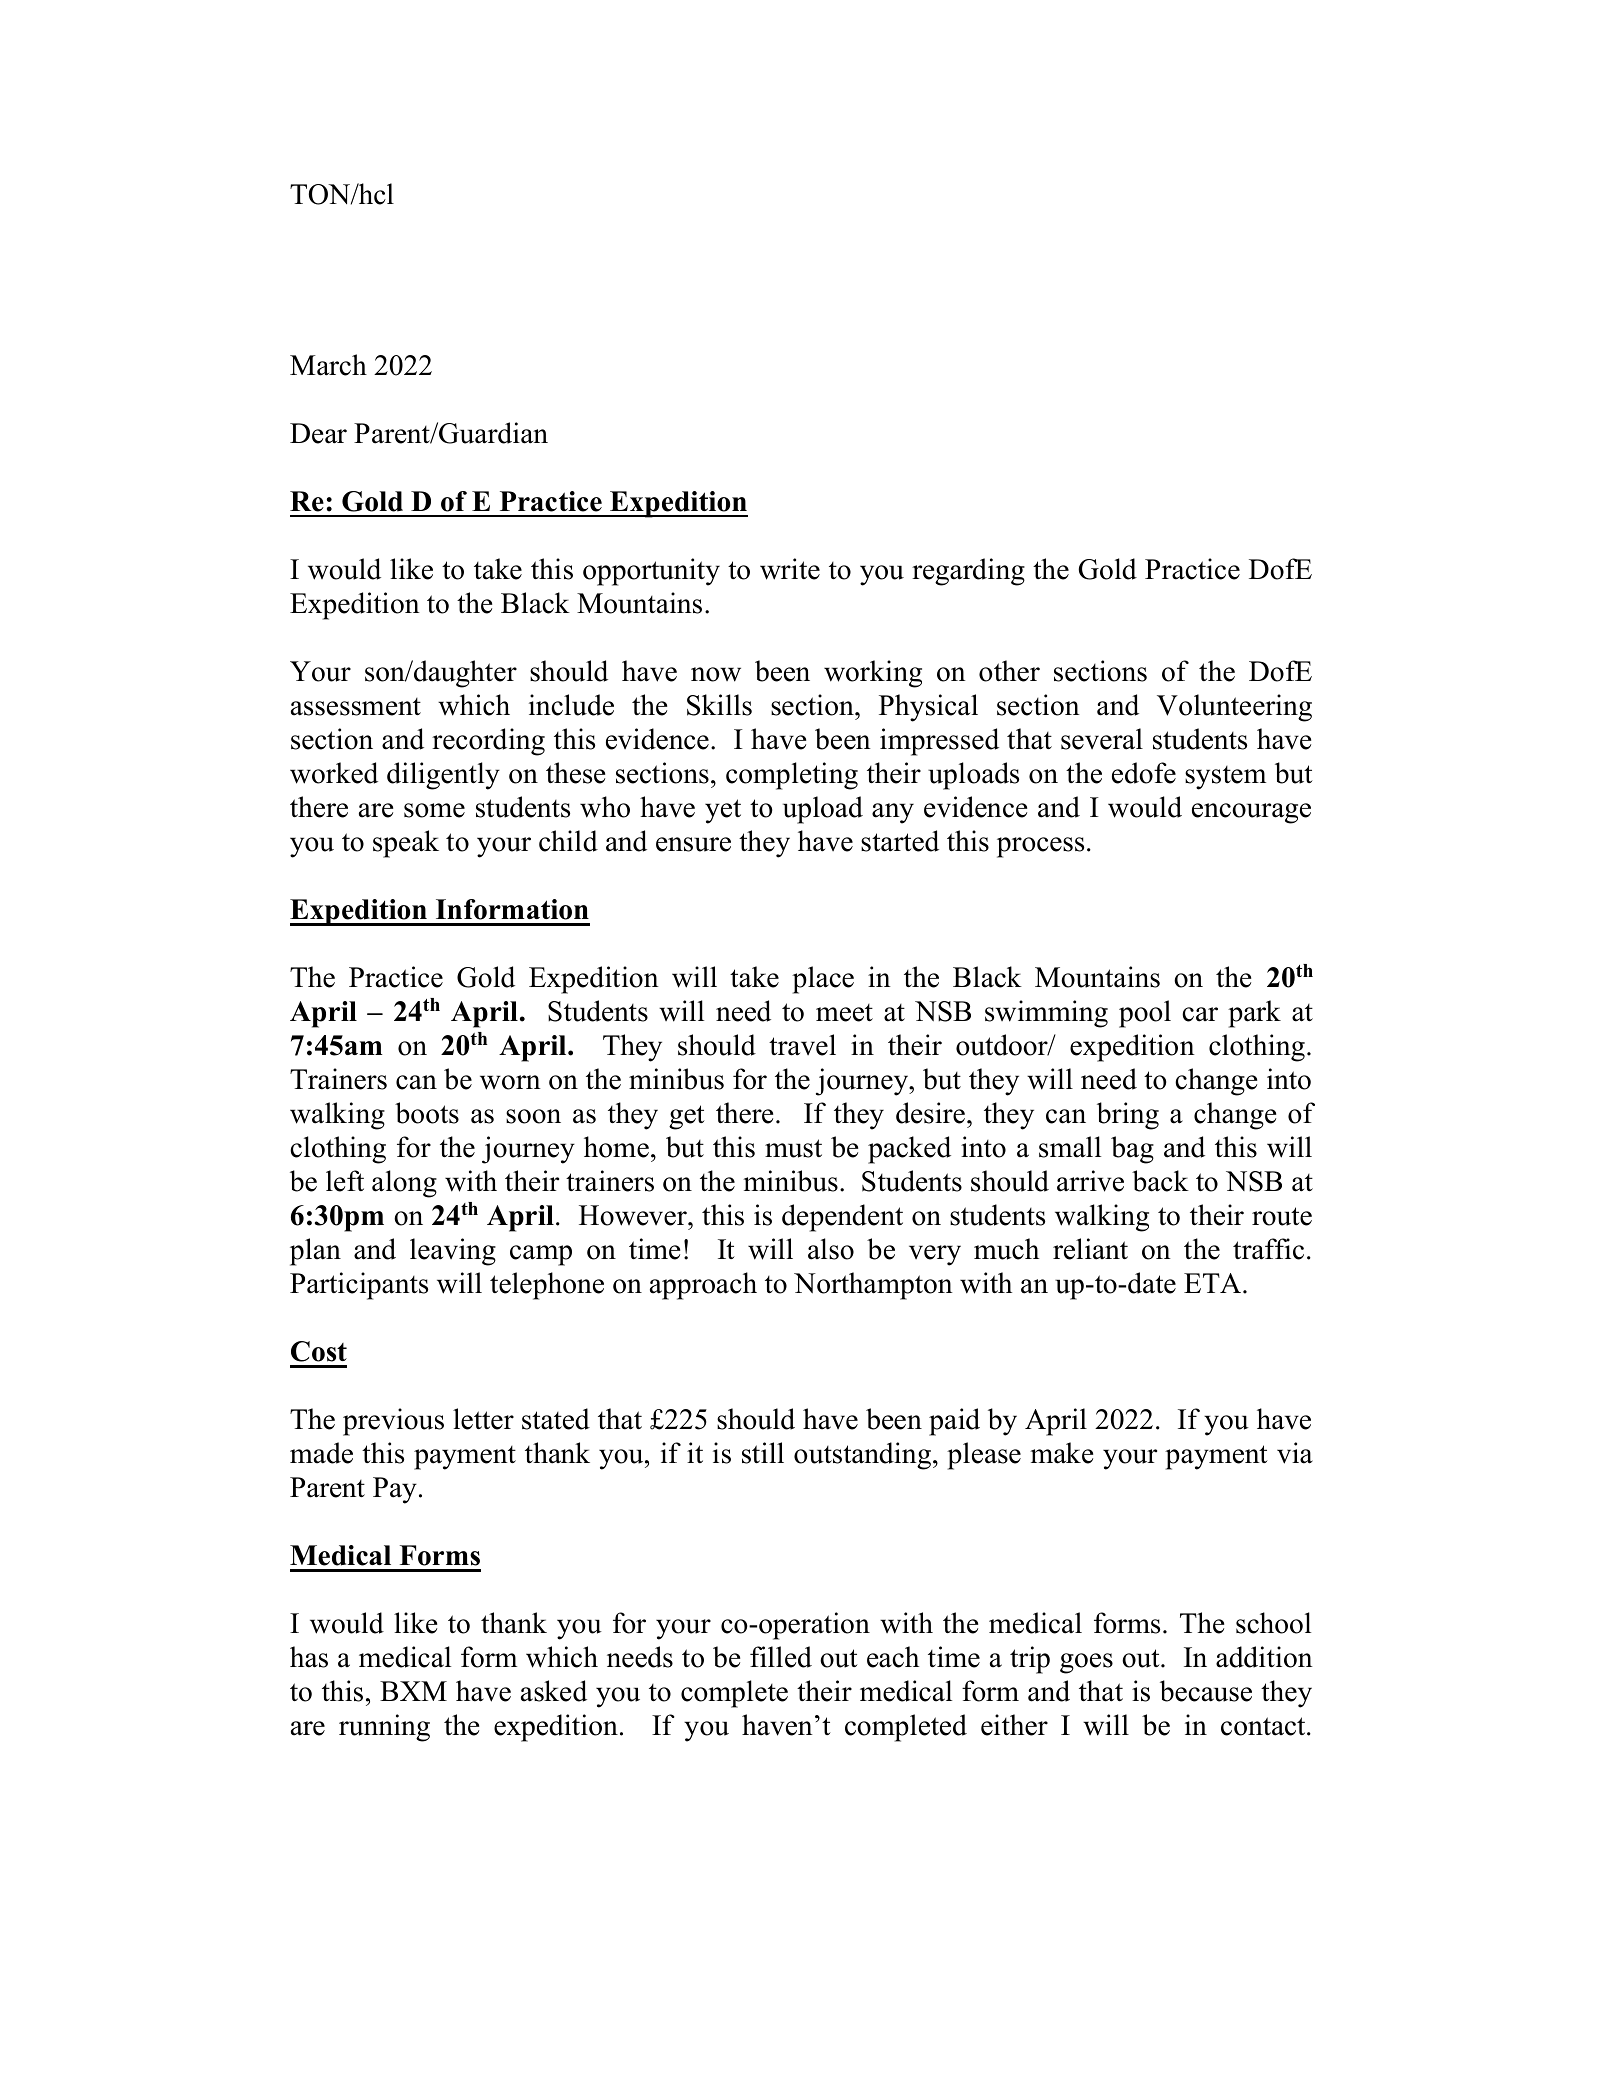 This document has height=2077, width=1605. What do you see at coordinates (1214, 1283) in the document?
I see `ETA` at bounding box center [1214, 1283].
